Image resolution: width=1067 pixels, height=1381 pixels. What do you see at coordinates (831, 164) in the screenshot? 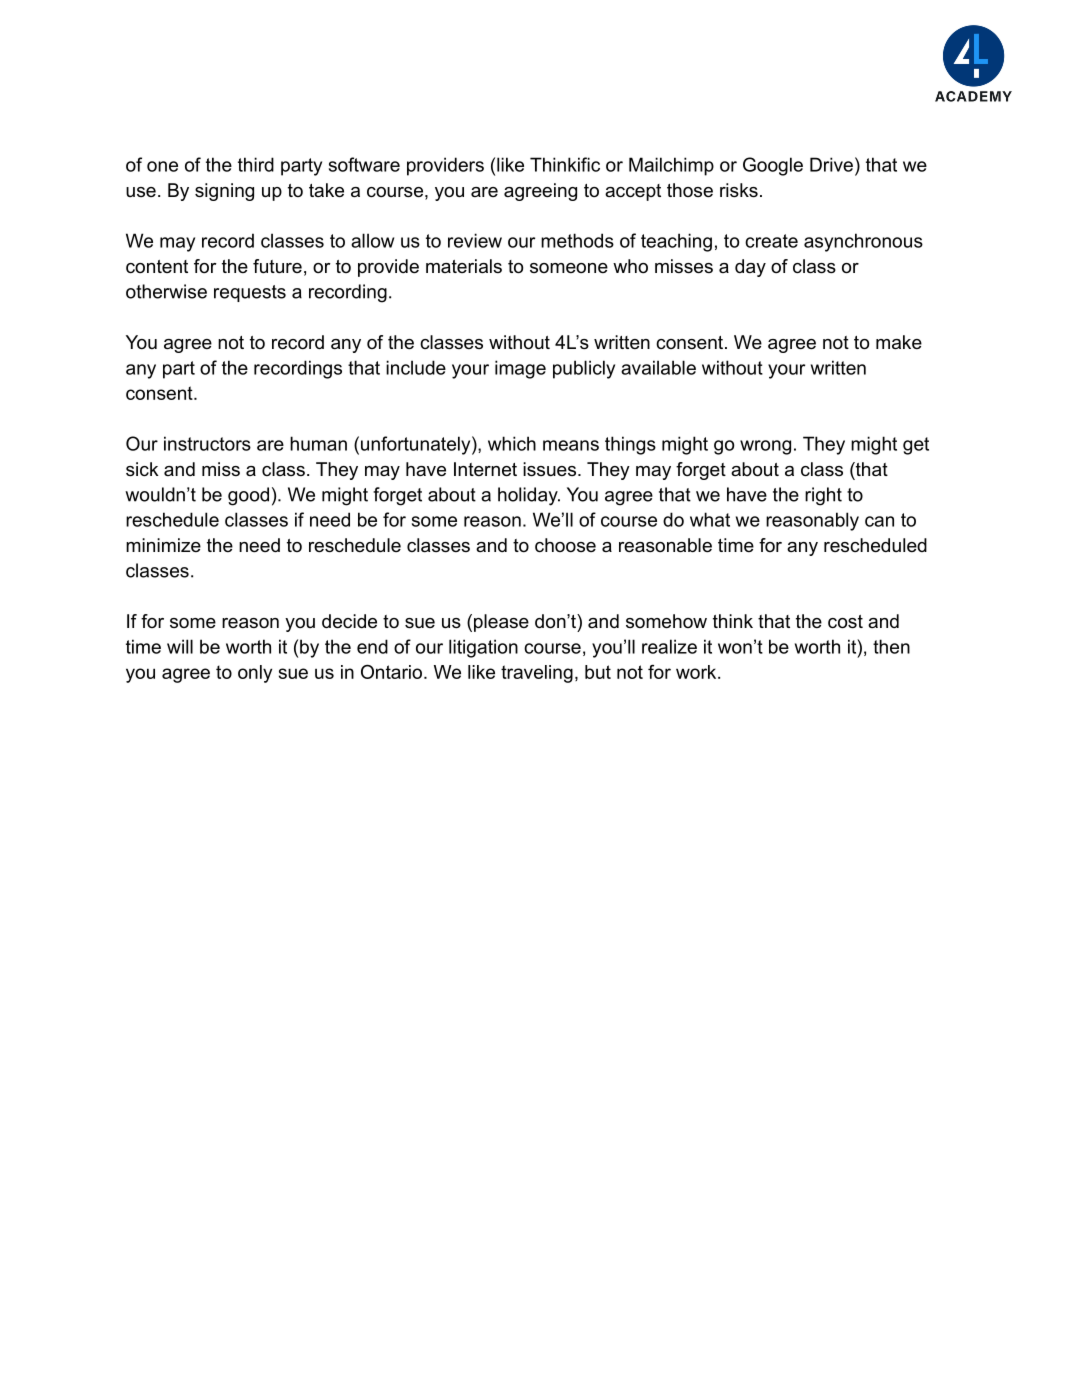
I see `Drive` at bounding box center [831, 164].
